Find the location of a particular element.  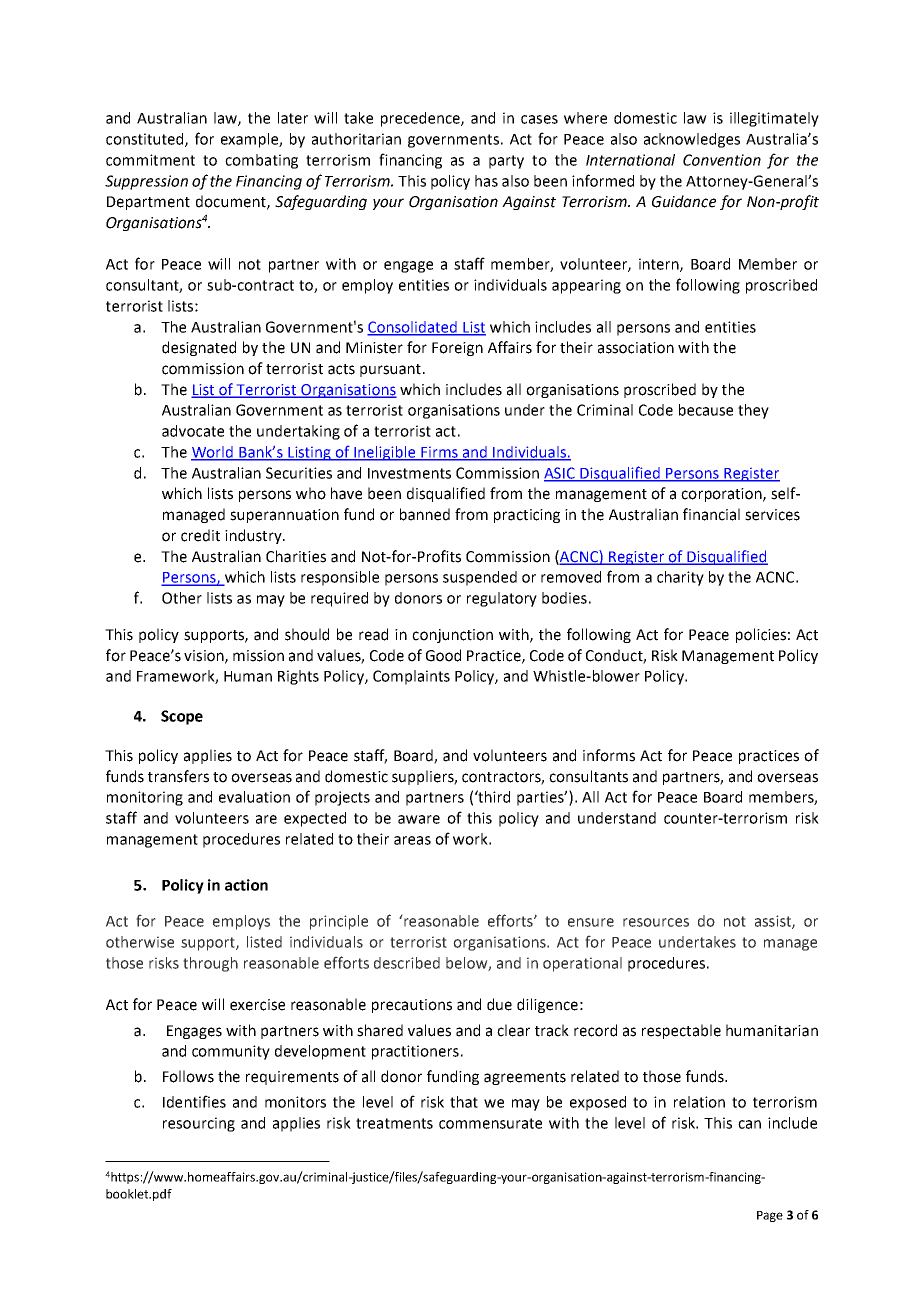

combating is located at coordinates (261, 161).
